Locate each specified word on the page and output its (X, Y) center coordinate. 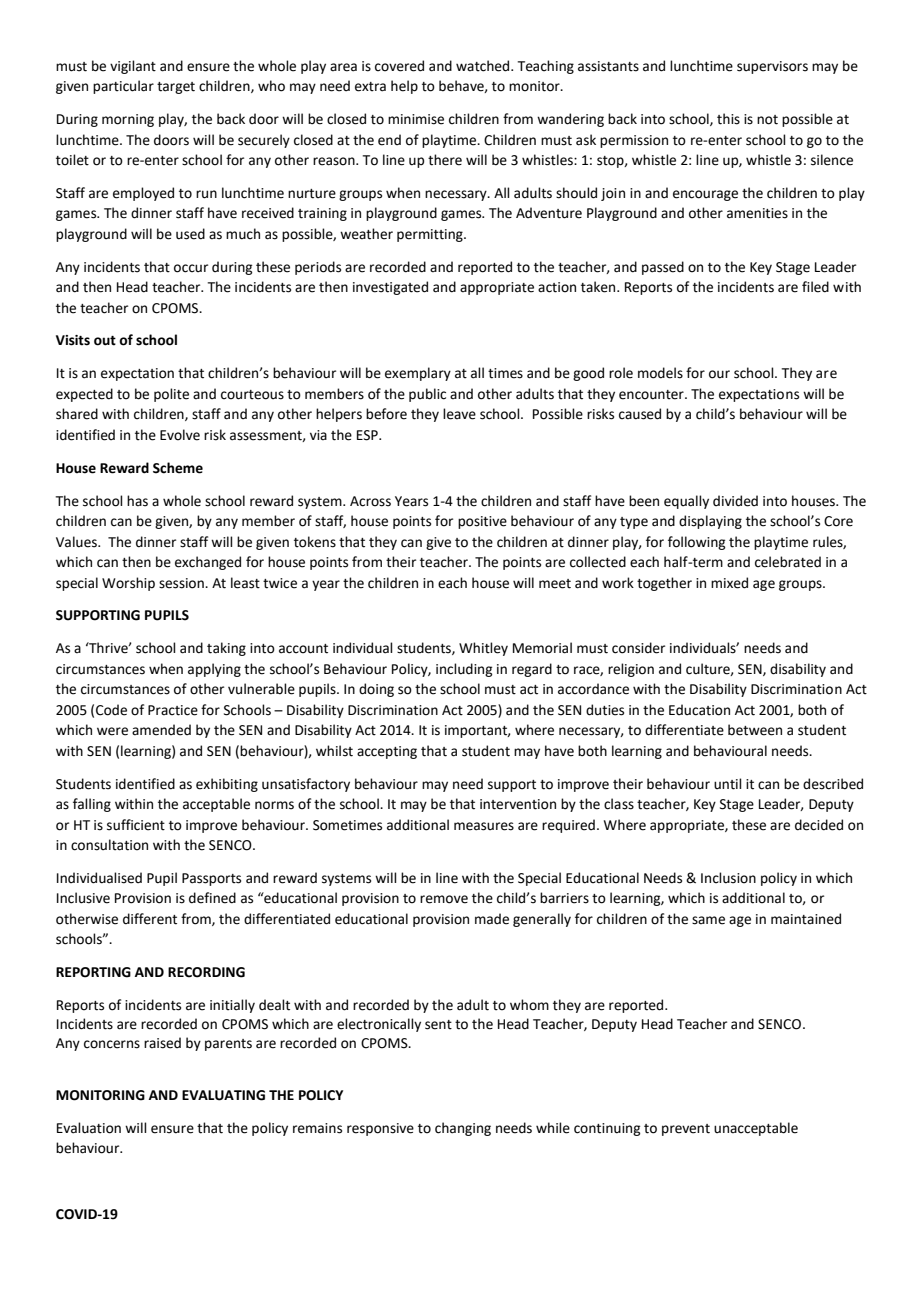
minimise (416, 119)
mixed (729, 583)
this (728, 119)
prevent (686, 1130)
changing (463, 1129)
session (182, 583)
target (176, 88)
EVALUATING (223, 1095)
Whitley (483, 649)
